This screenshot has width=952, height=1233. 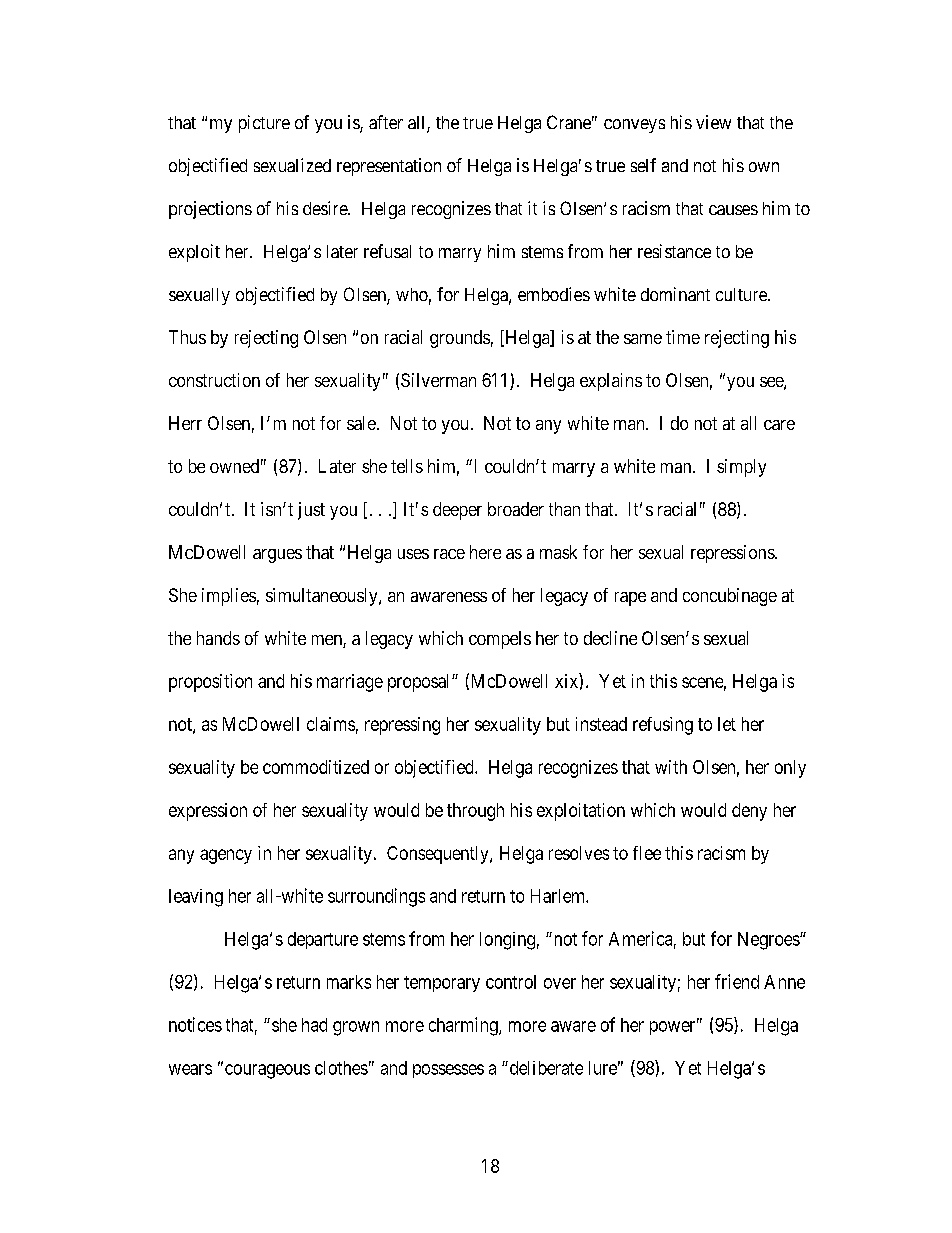 What do you see at coordinates (713, 122) in the screenshot?
I see `view` at bounding box center [713, 122].
